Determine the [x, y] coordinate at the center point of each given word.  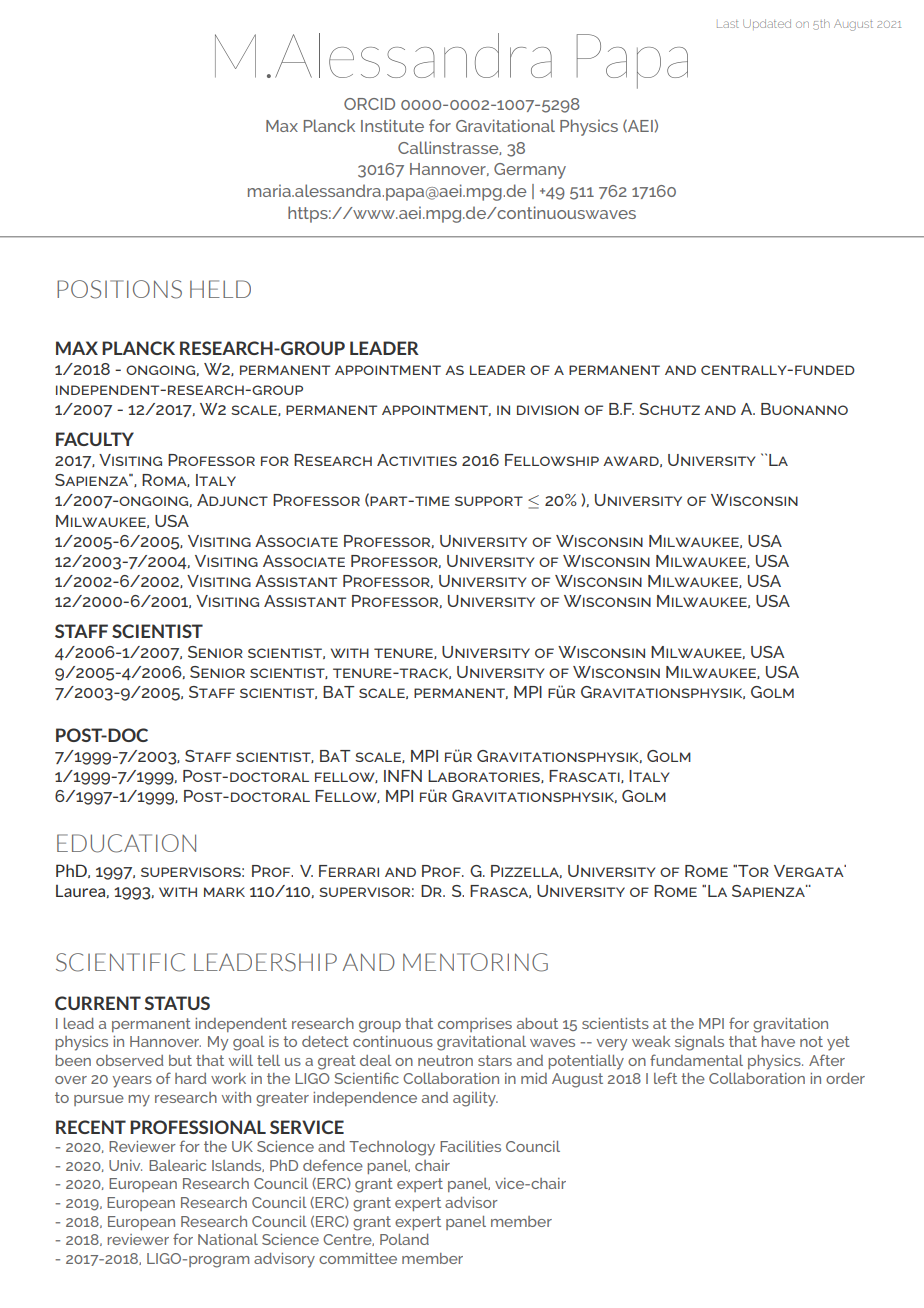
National [228, 1239]
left [665, 1078]
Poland [404, 1239]
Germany [530, 171]
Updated [767, 24]
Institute [392, 125]
